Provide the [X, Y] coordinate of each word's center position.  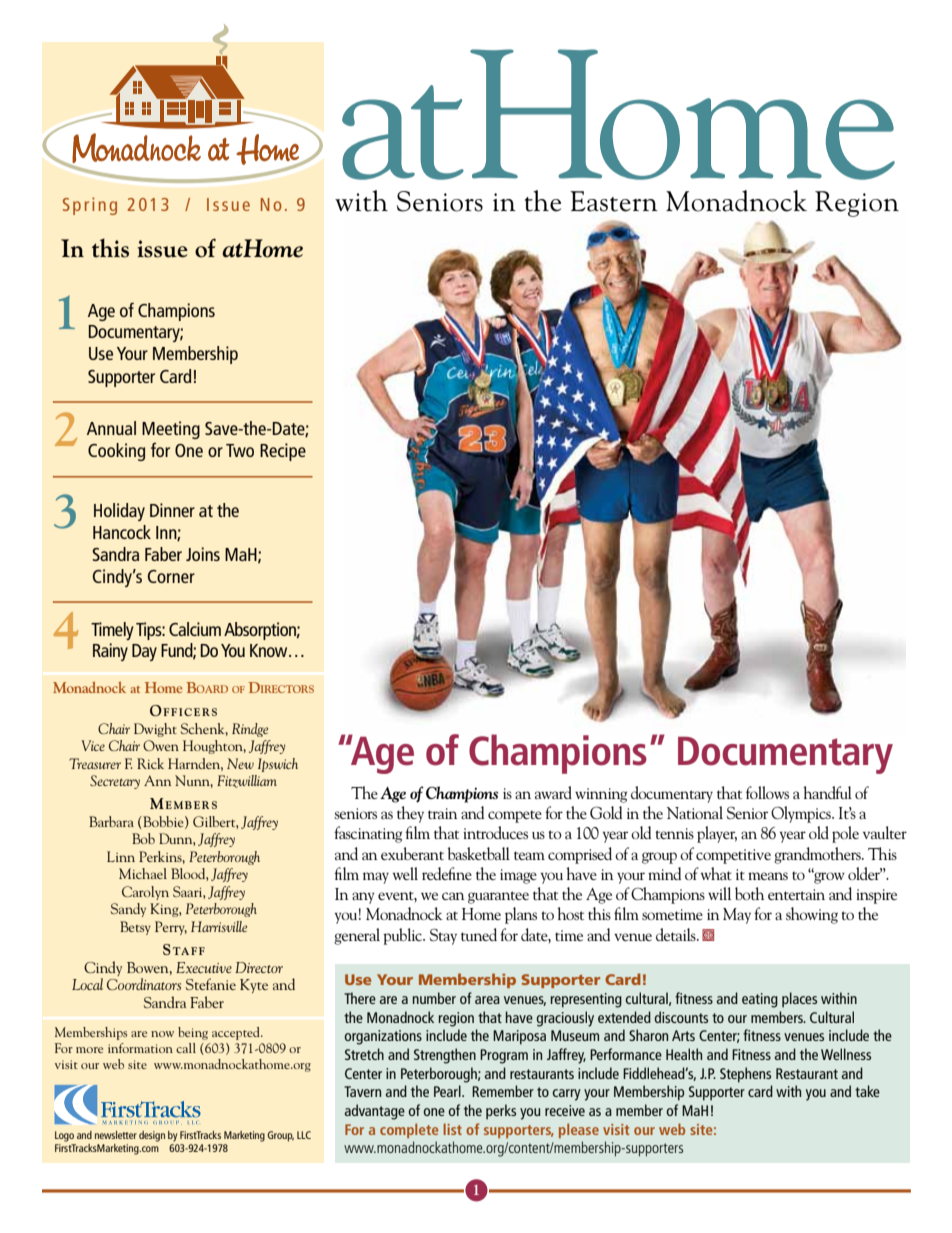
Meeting [171, 430]
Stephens [745, 1075]
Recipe [283, 452]
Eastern [614, 201]
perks [501, 1112]
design [152, 1136]
